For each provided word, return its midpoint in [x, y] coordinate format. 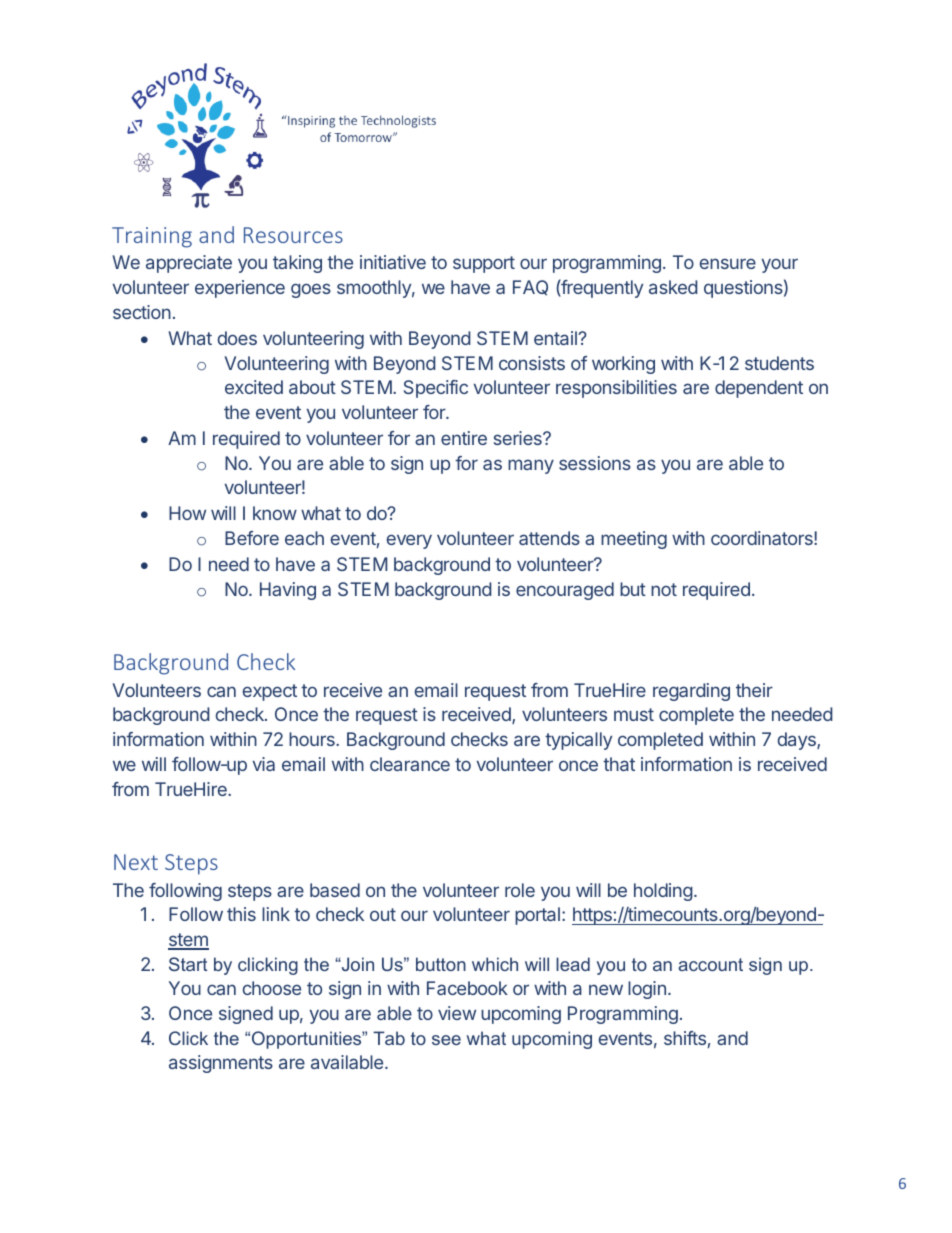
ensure [728, 263]
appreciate [189, 264]
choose [272, 988]
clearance [410, 764]
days [798, 741]
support [484, 264]
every [409, 541]
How [187, 513]
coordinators [763, 538]
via [263, 764]
